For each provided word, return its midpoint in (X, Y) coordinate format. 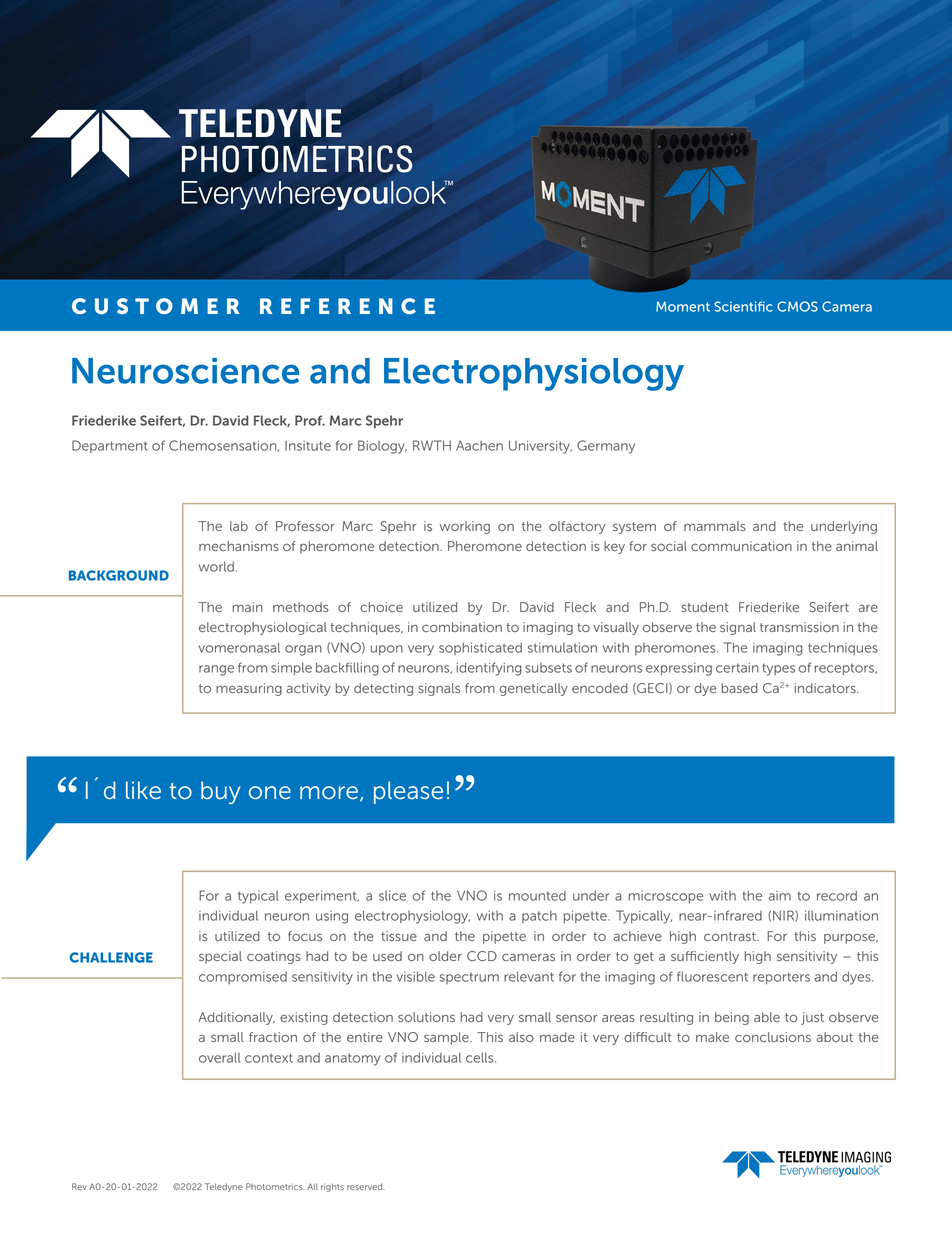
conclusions (773, 1037)
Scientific (743, 306)
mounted (537, 896)
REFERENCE (347, 306)
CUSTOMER (156, 306)
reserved (364, 1186)
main (248, 607)
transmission (799, 627)
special (220, 957)
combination (462, 627)
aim (779, 896)
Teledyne (224, 1187)
